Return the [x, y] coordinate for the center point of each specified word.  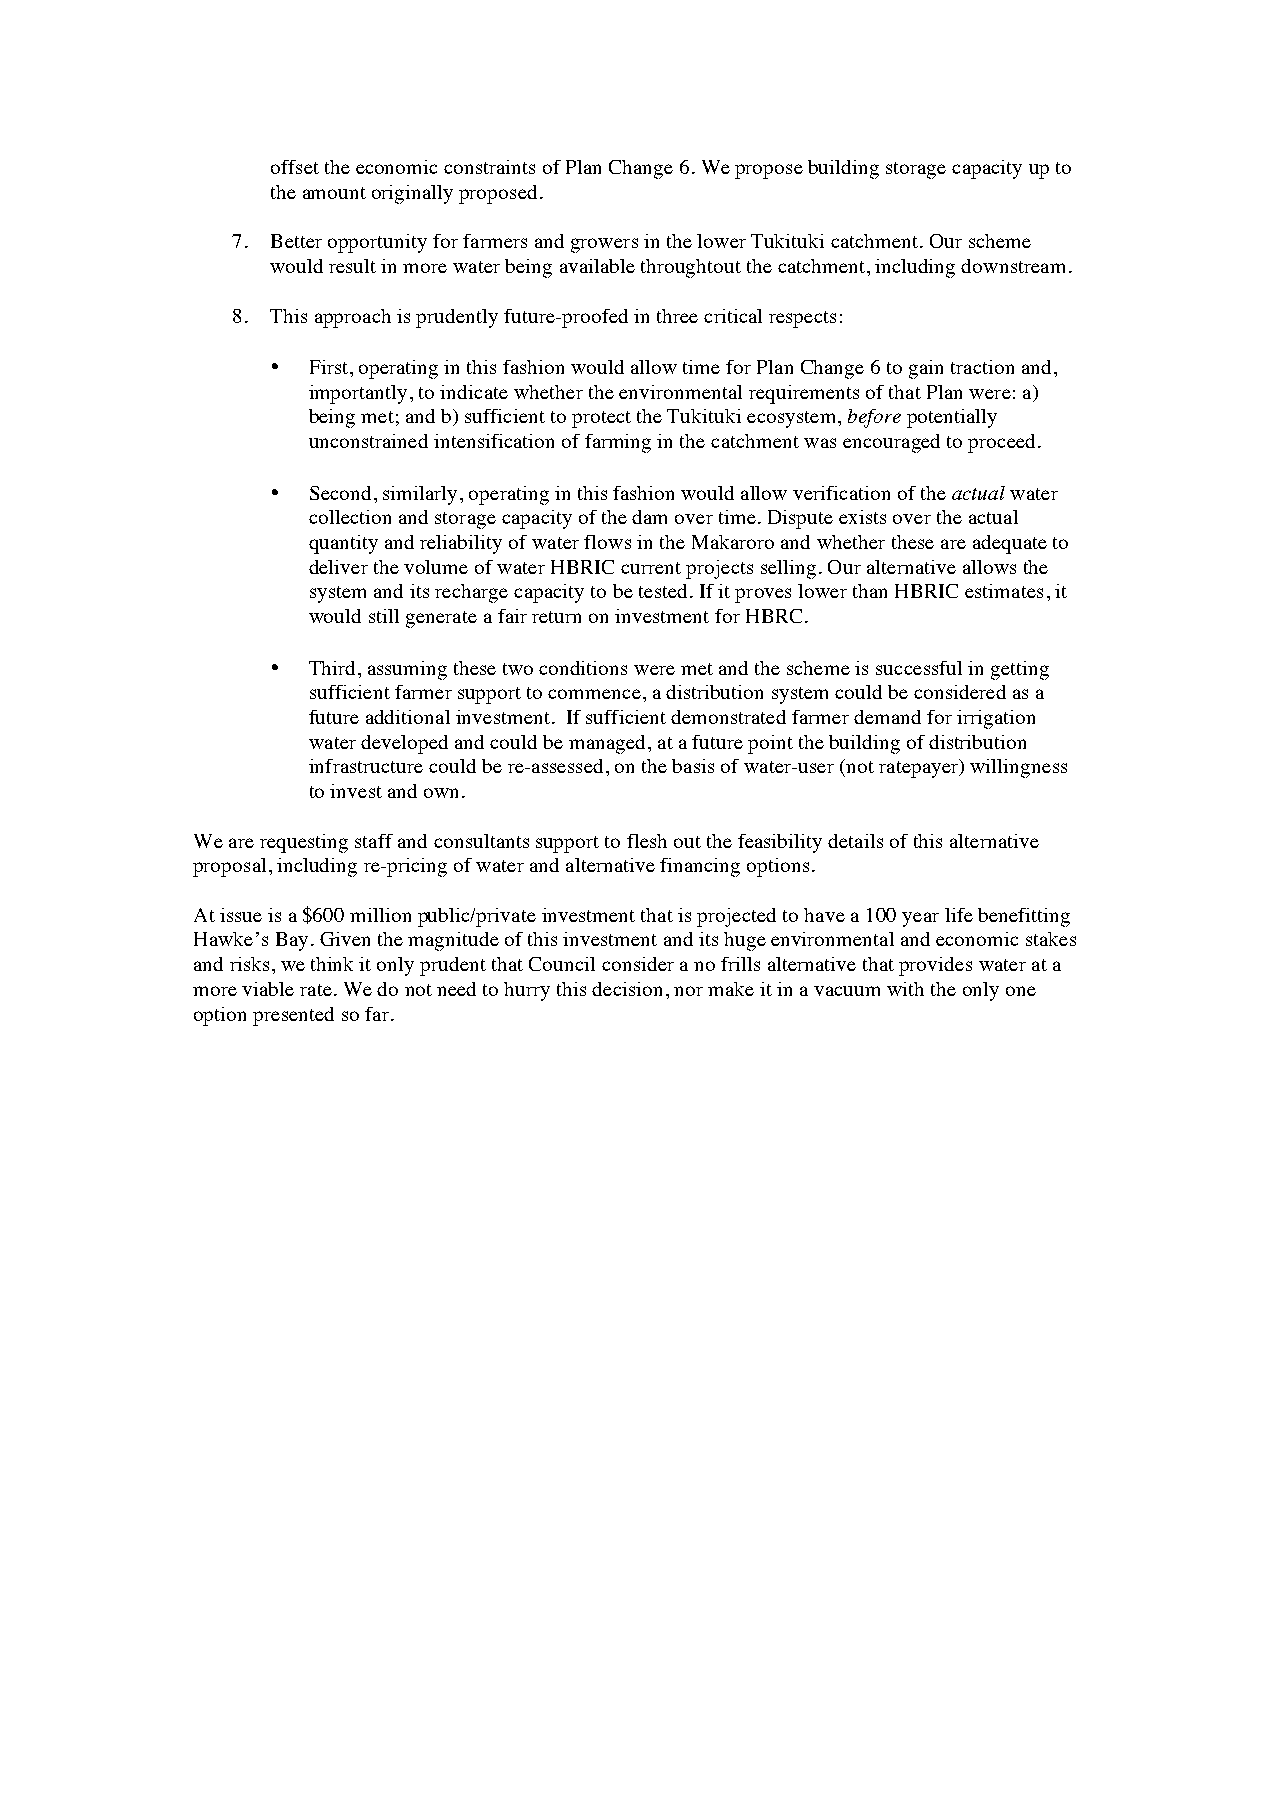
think [332, 964]
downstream [1013, 266]
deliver [338, 567]
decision [627, 989]
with [905, 989]
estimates [1004, 591]
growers [604, 245]
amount [334, 193]
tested [663, 591]
